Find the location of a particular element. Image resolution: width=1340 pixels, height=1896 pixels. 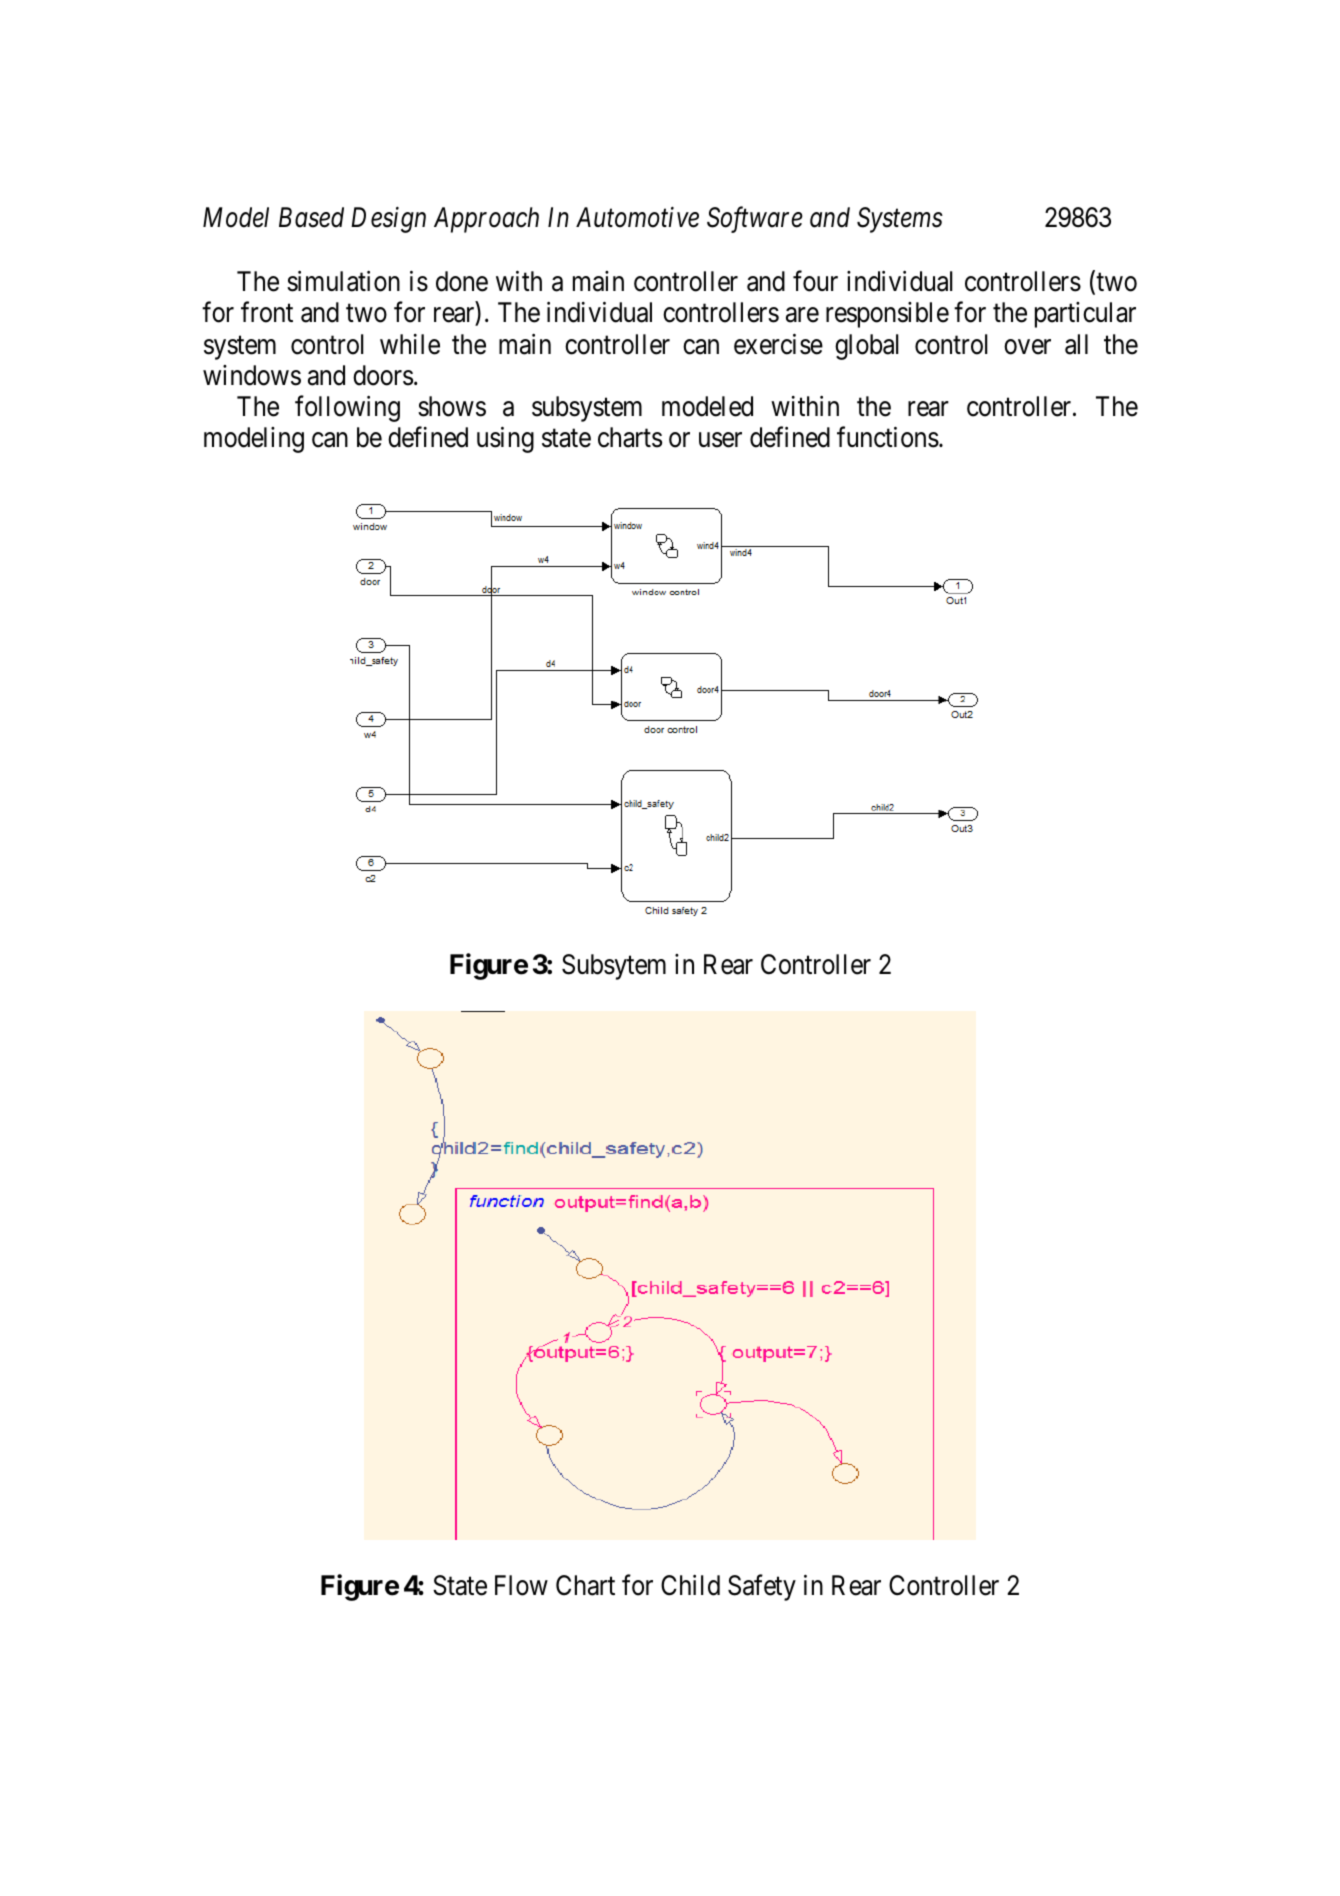

Child is located at coordinates (690, 1585).
